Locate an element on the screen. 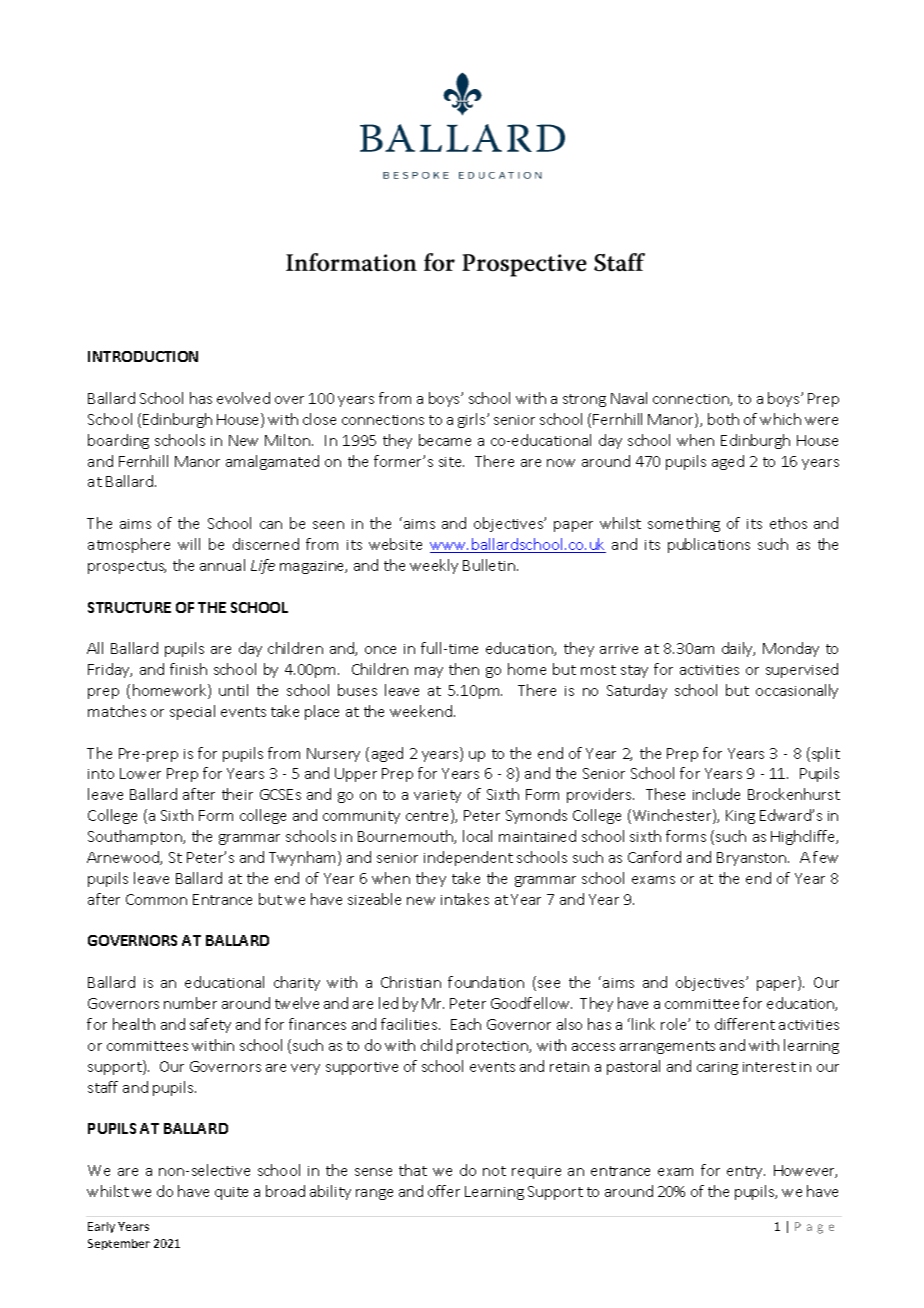  weekly is located at coordinates (434, 566).
